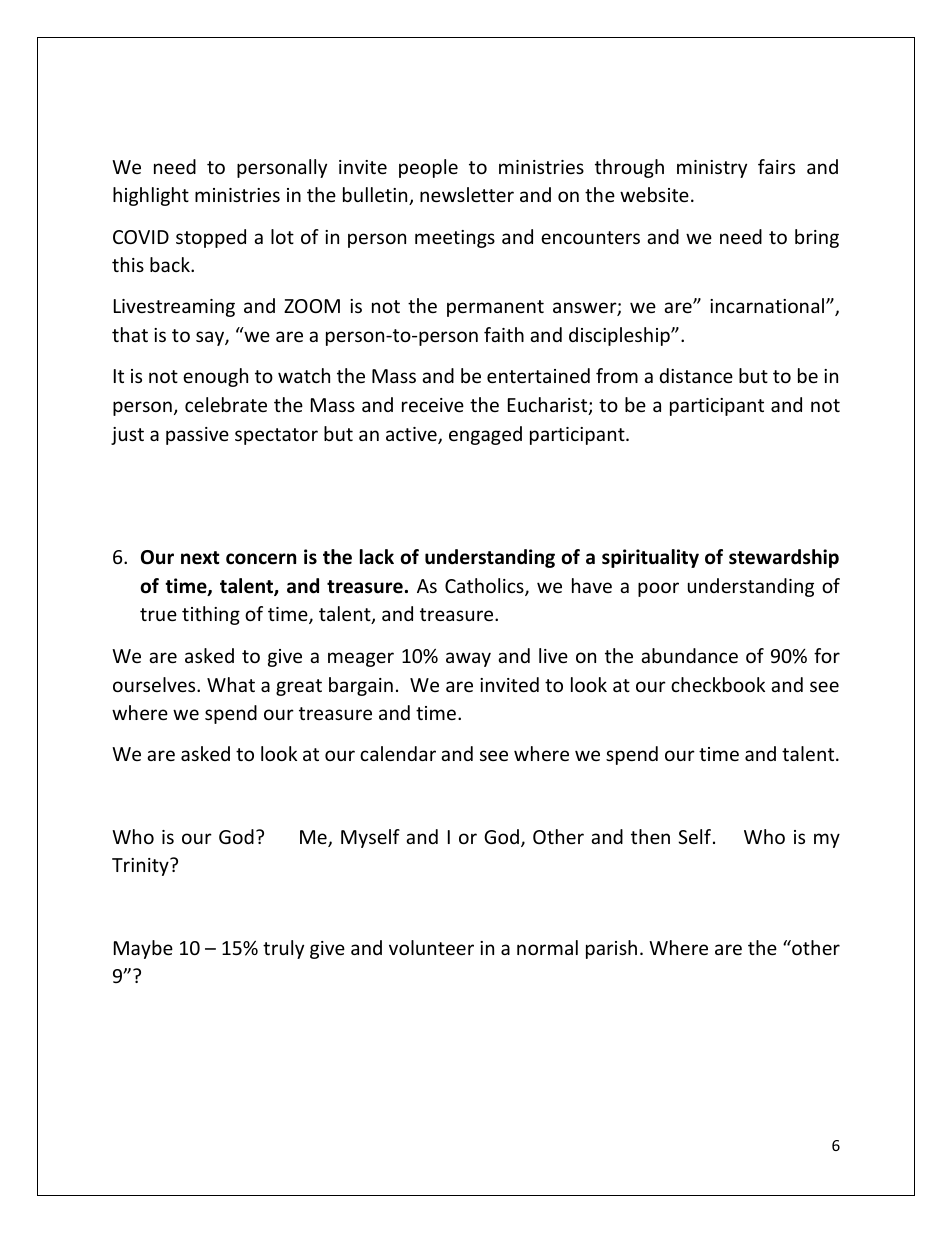  Describe the element at coordinates (696, 375) in the screenshot. I see `distance` at that location.
